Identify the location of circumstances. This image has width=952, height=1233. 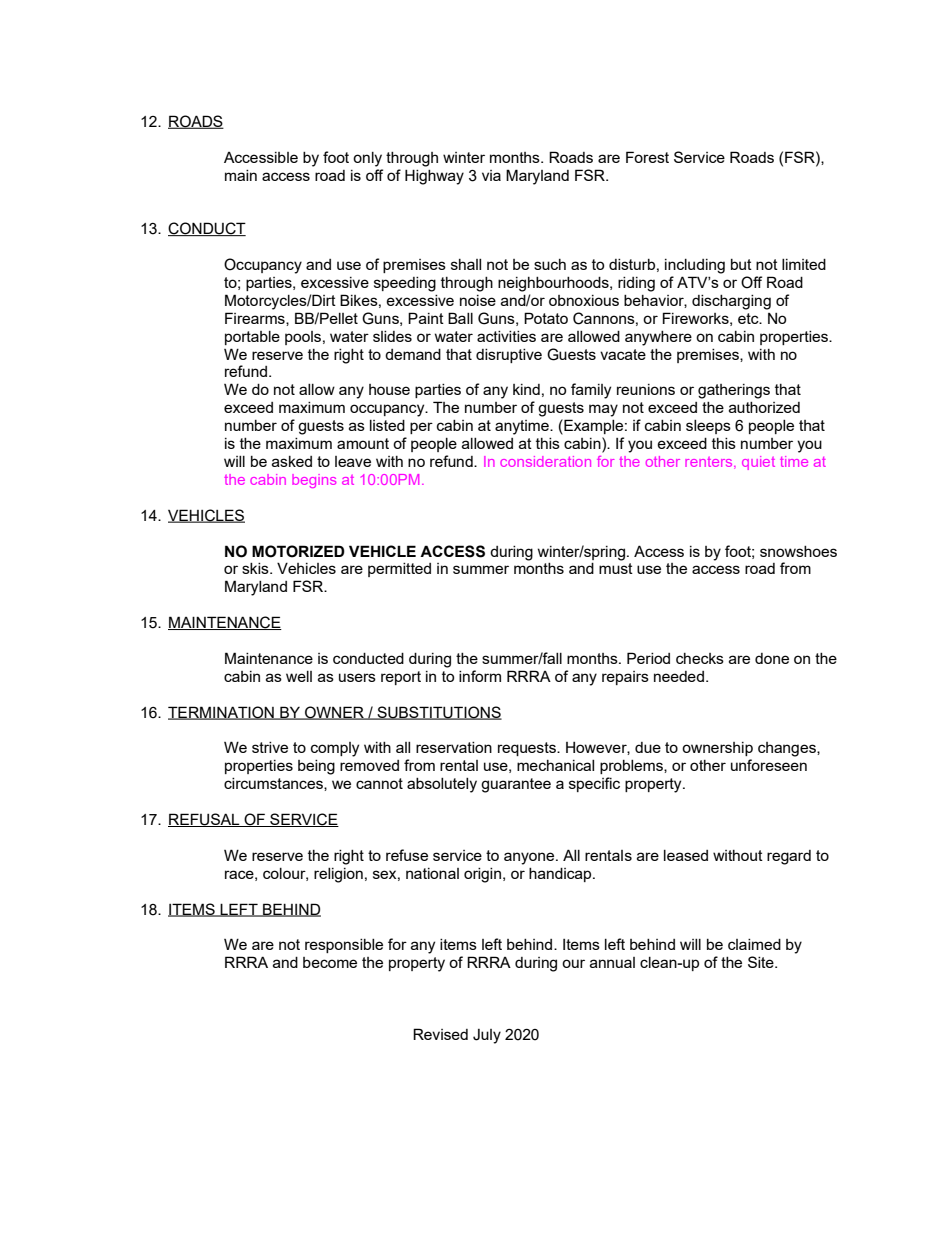
(274, 784).
